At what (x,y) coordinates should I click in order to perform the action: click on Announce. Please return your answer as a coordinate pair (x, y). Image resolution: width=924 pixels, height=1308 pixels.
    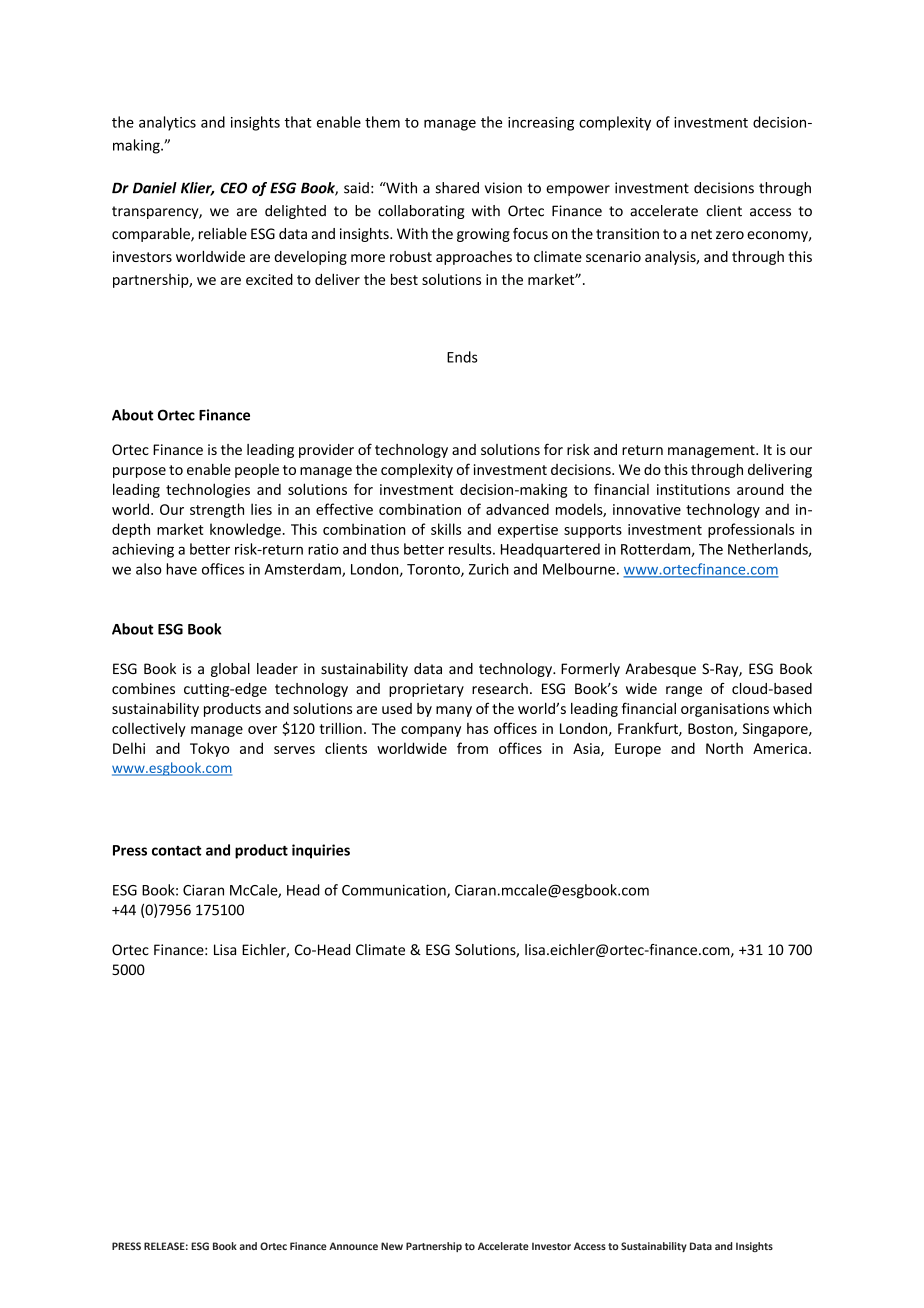
    Looking at the image, I should click on (353, 1246).
